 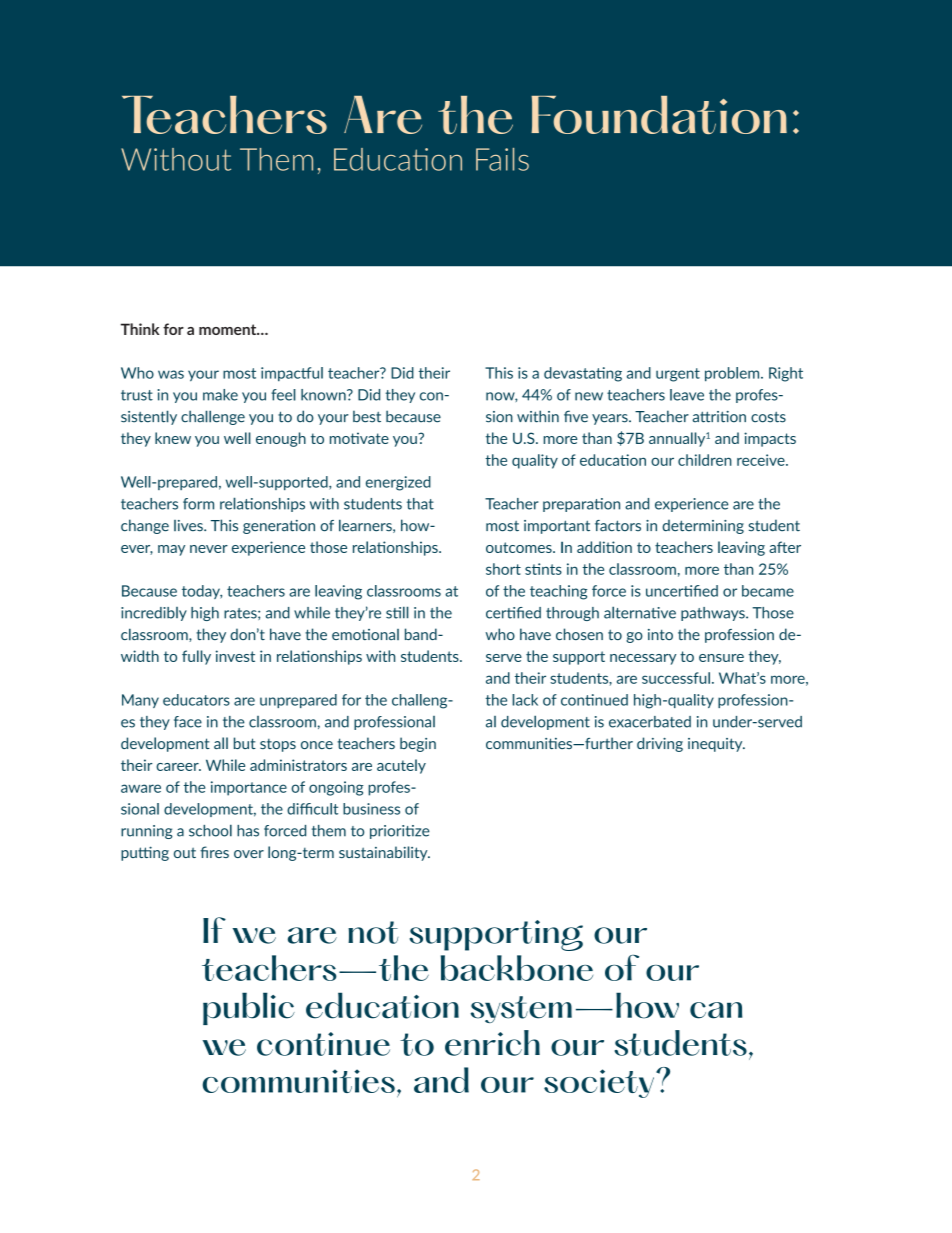 I want to click on but, so click(x=245, y=743).
